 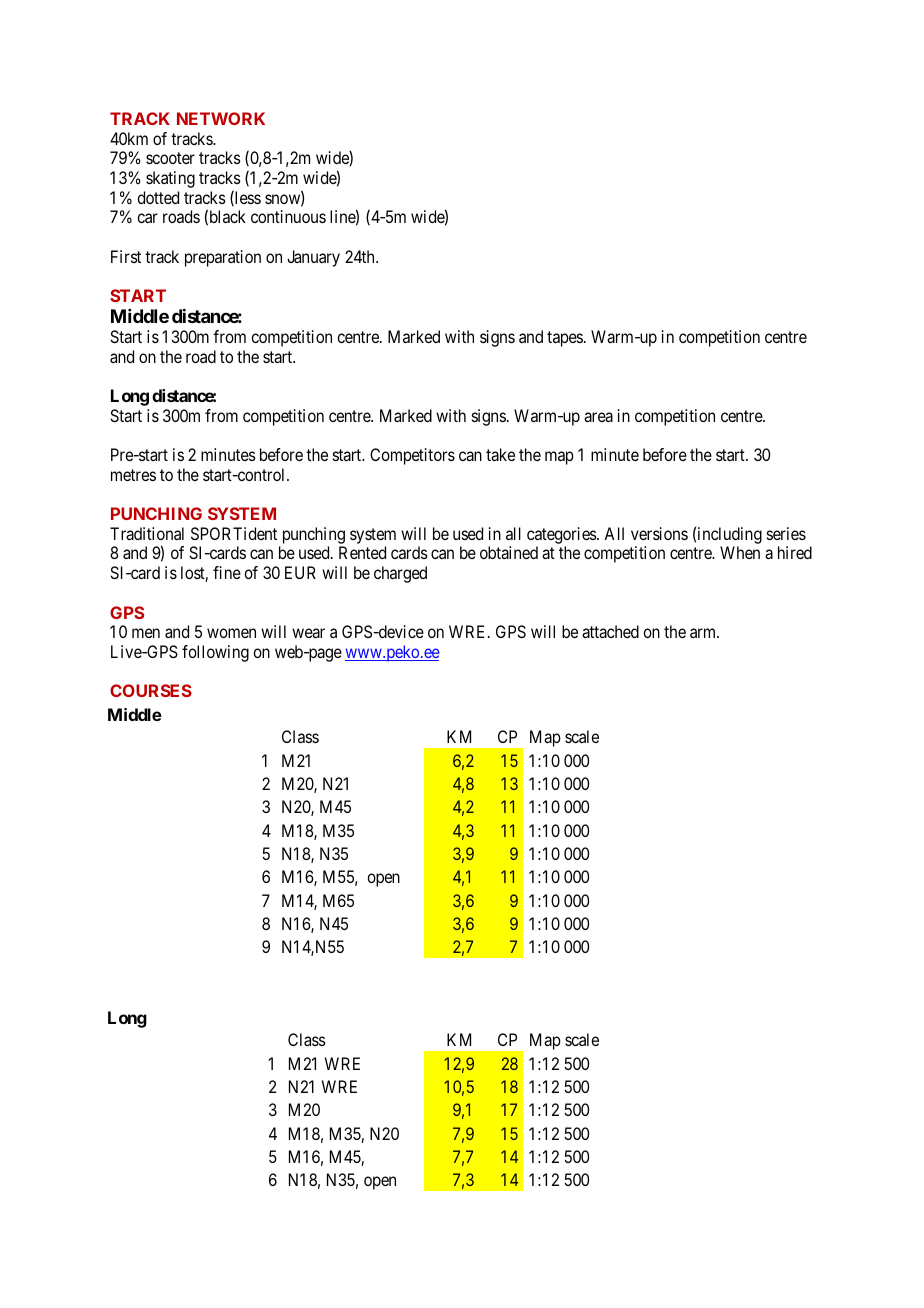 I want to click on preparation, so click(x=223, y=258).
